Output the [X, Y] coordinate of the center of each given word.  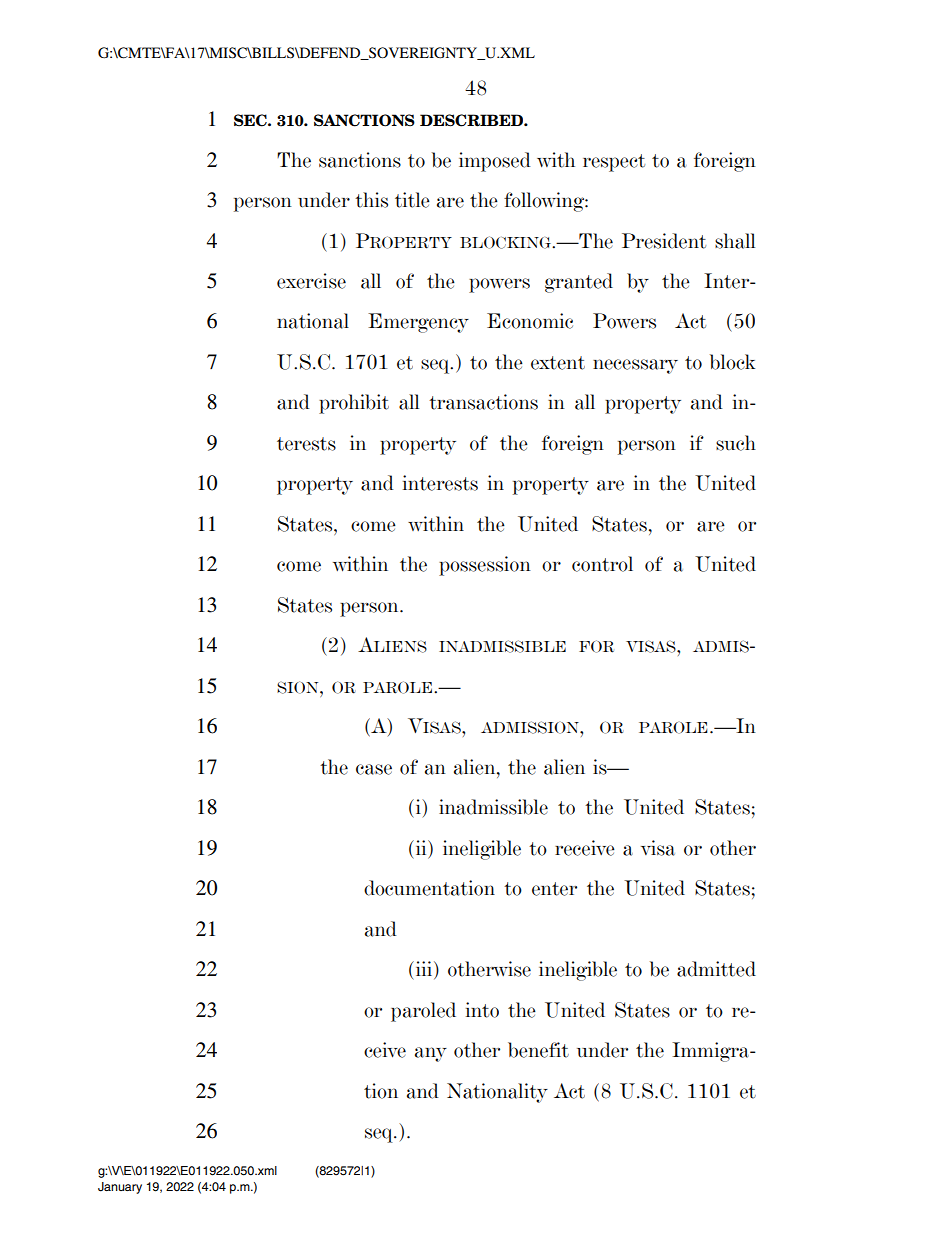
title [412, 200]
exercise [311, 281]
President [664, 241]
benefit [538, 1050]
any [431, 1054]
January [120, 1188]
